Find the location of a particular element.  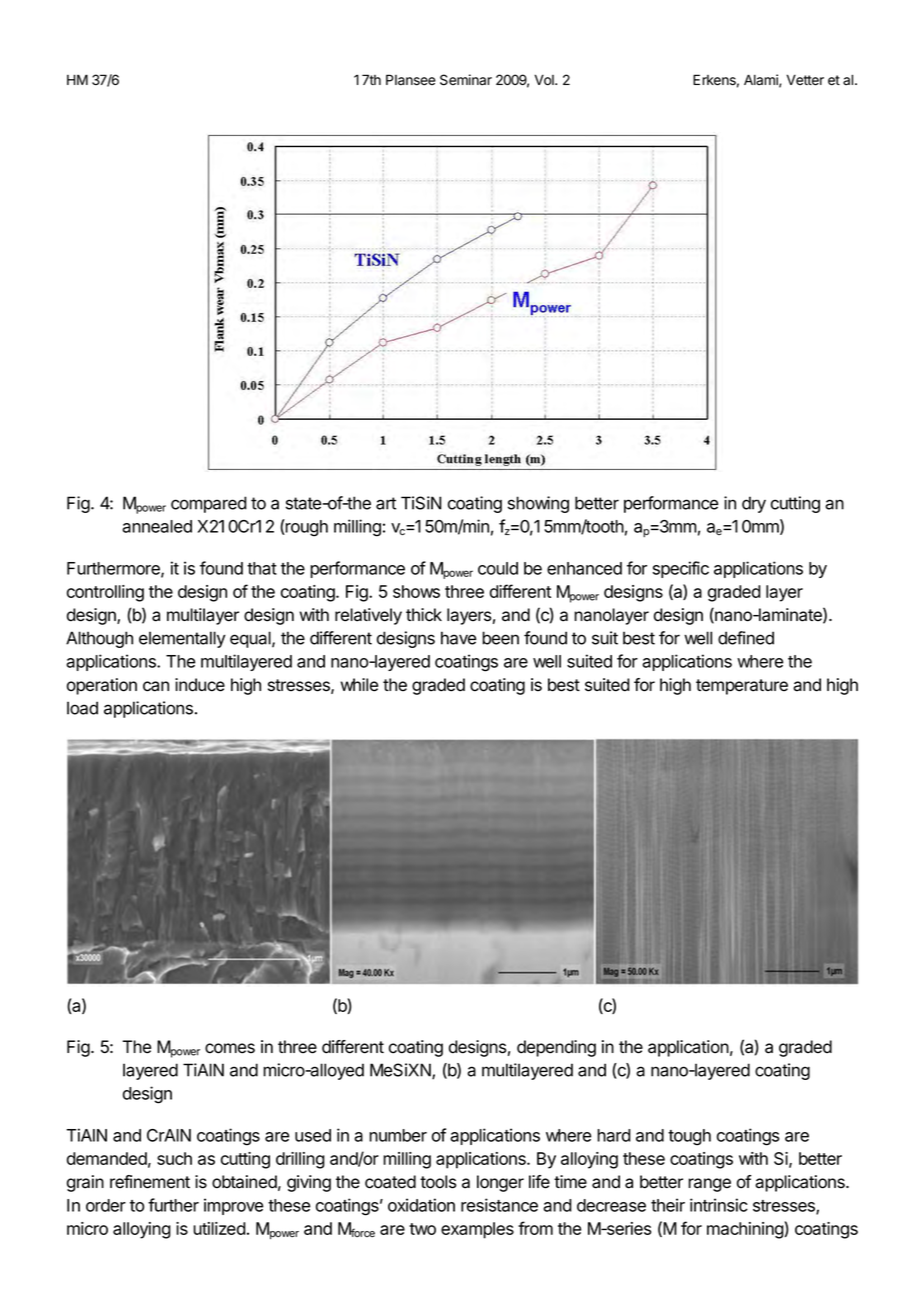

specific is located at coordinates (681, 569).
